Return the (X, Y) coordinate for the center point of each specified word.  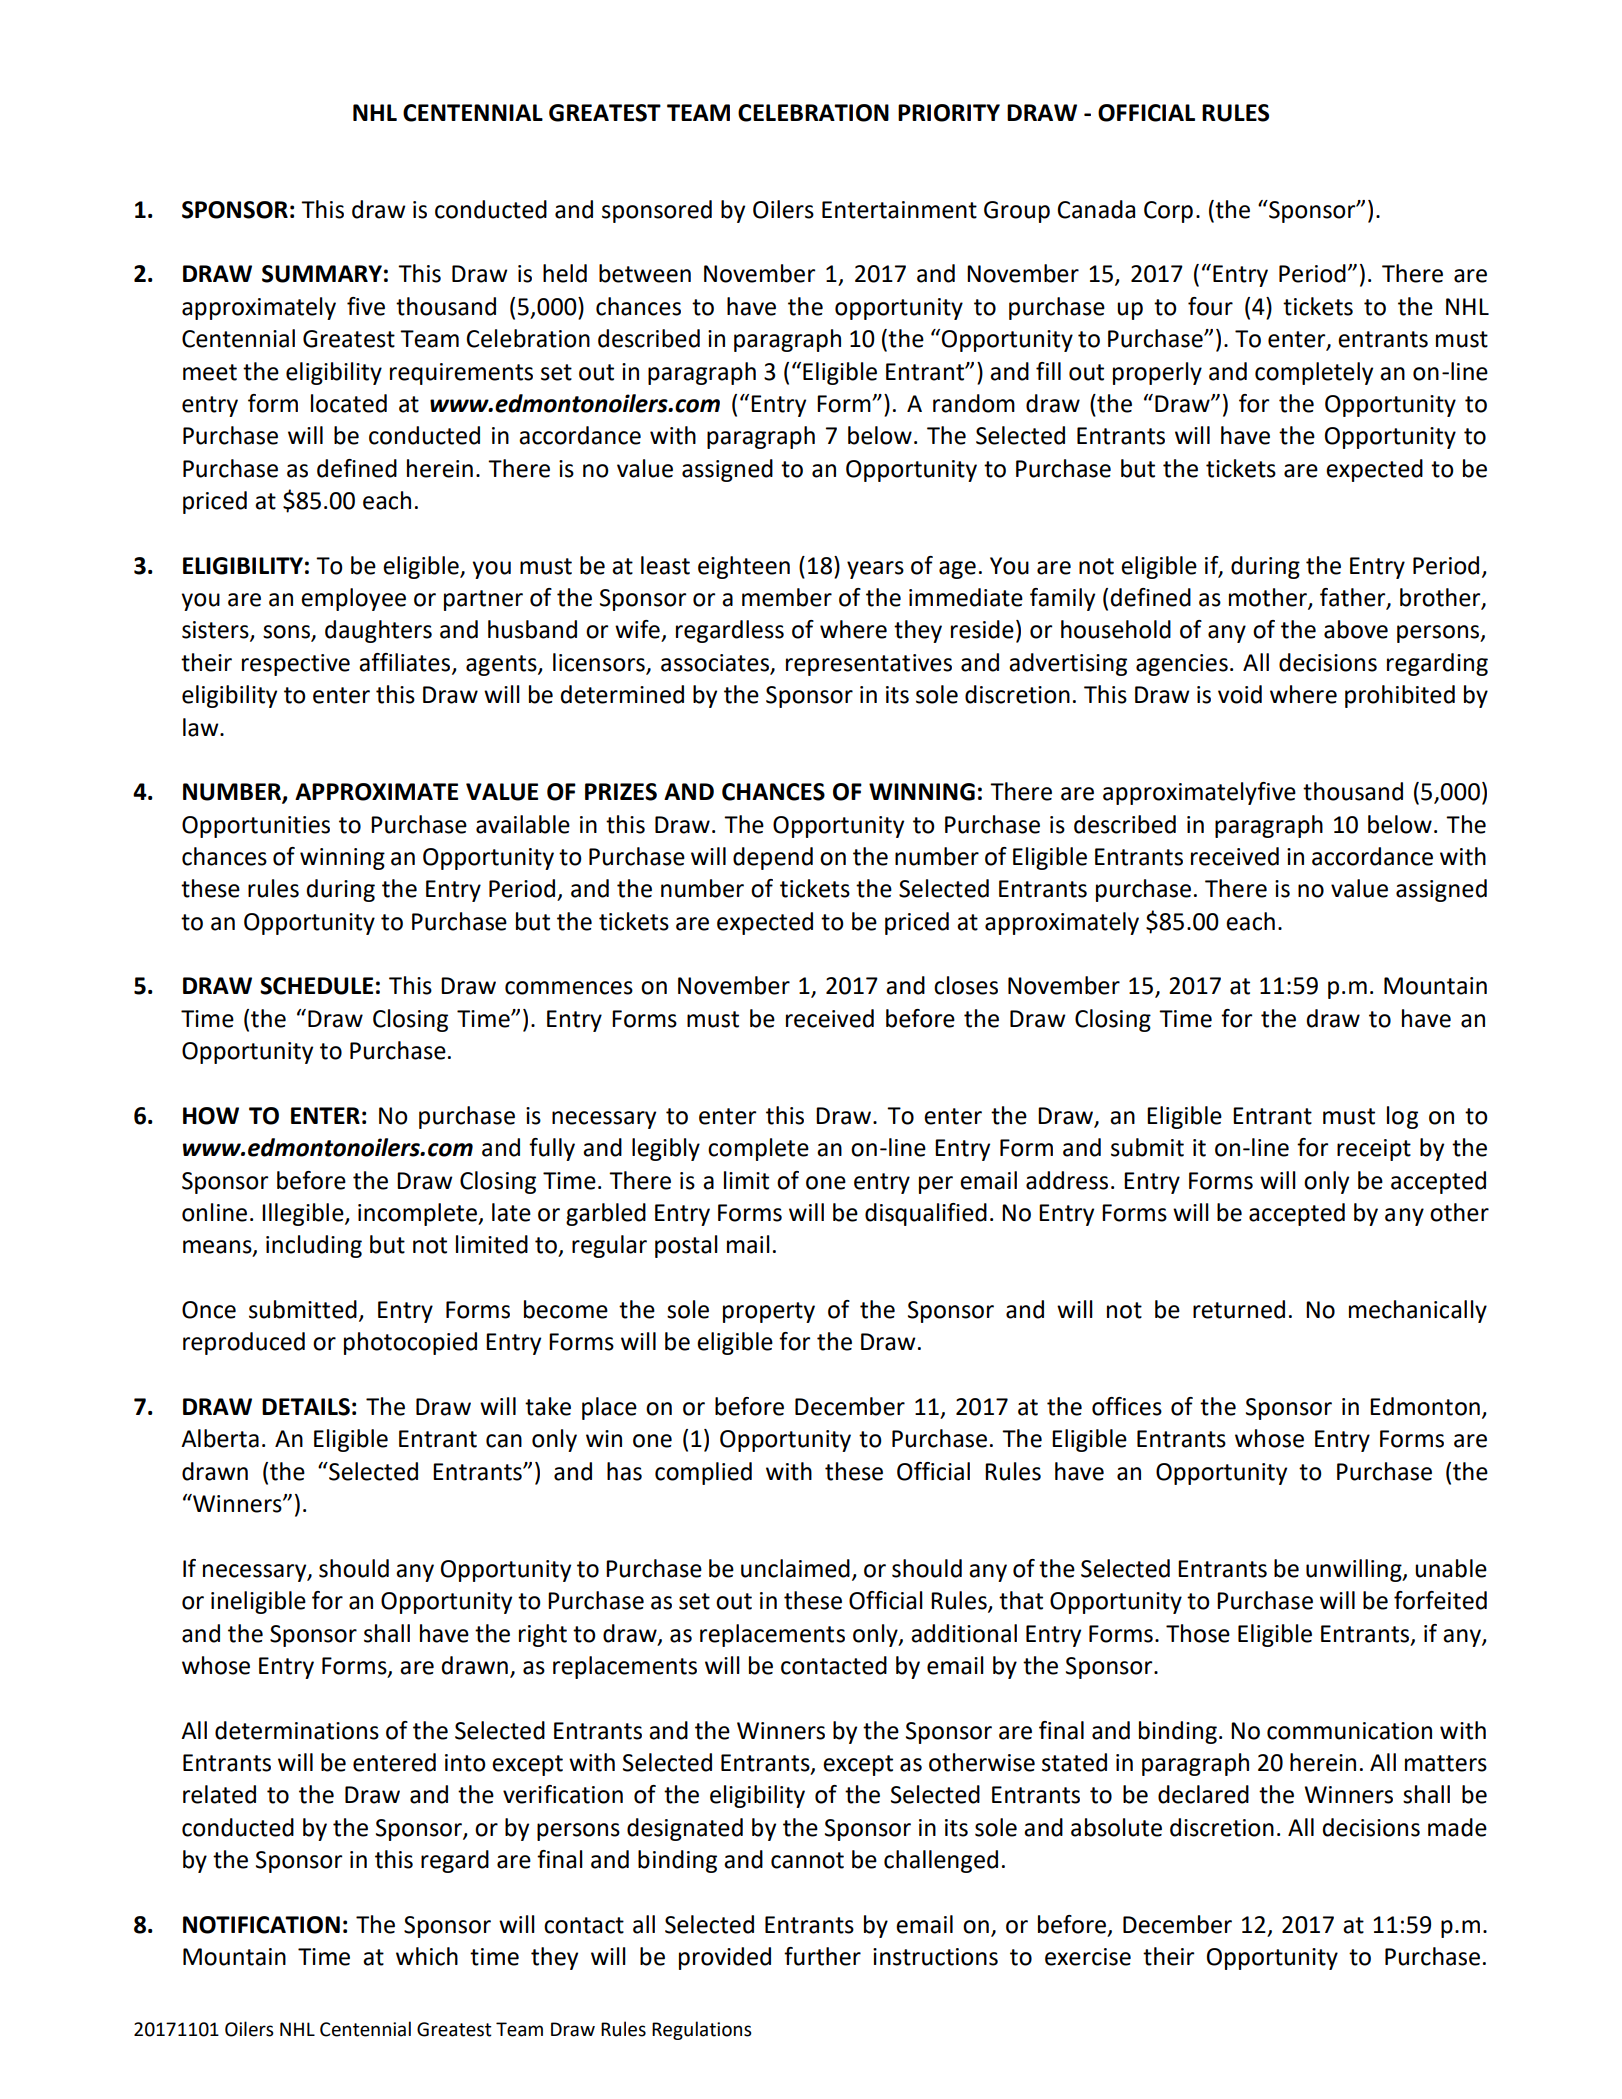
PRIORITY (949, 113)
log (1402, 1117)
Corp (1168, 212)
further (822, 1956)
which (427, 1956)
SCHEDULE (316, 986)
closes (966, 985)
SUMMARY (322, 274)
